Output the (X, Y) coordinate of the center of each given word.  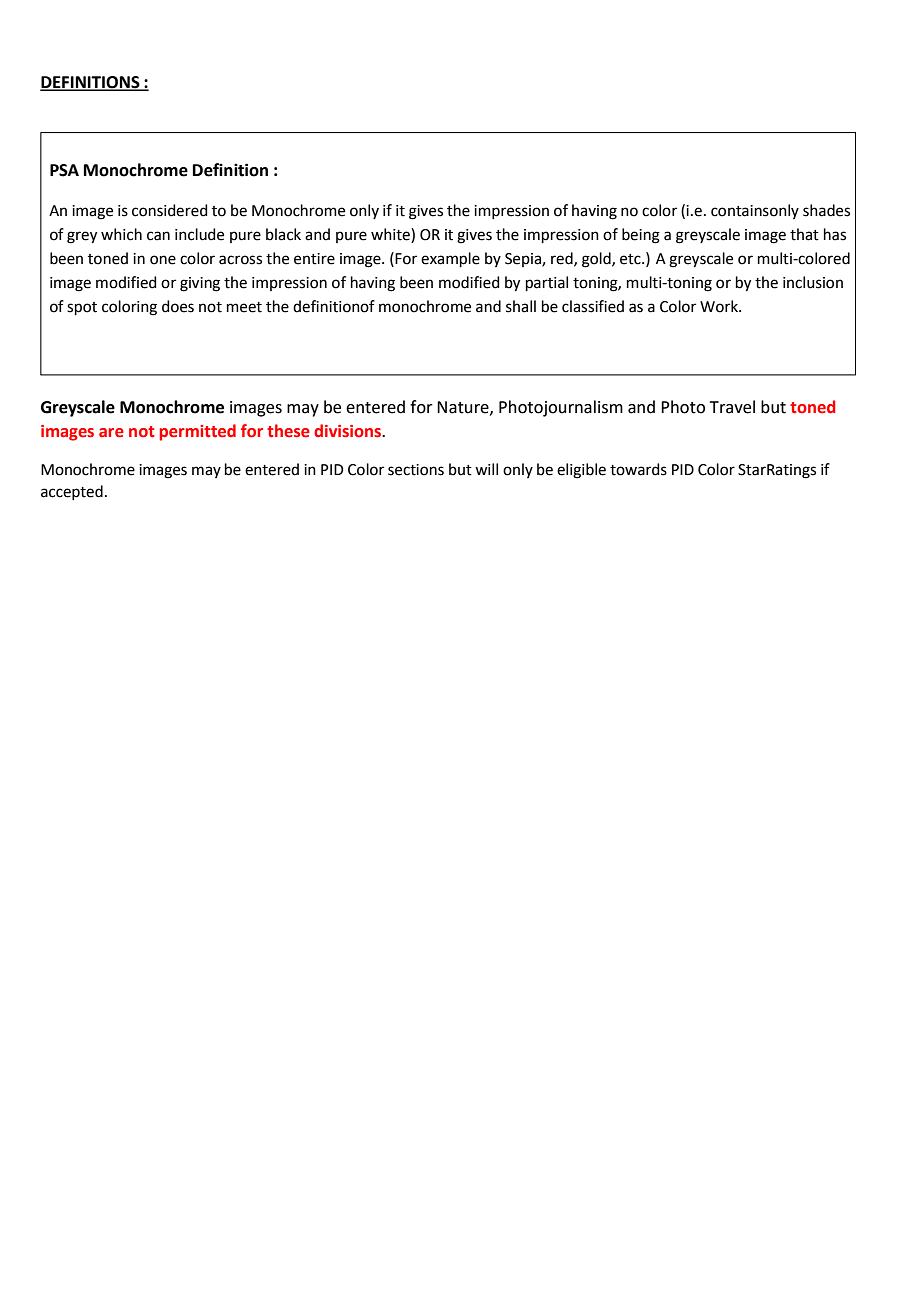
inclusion (813, 282)
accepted (72, 492)
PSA (64, 170)
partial (547, 283)
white (391, 235)
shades (826, 210)
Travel (732, 407)
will (486, 469)
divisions (348, 431)
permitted (198, 432)
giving (200, 284)
